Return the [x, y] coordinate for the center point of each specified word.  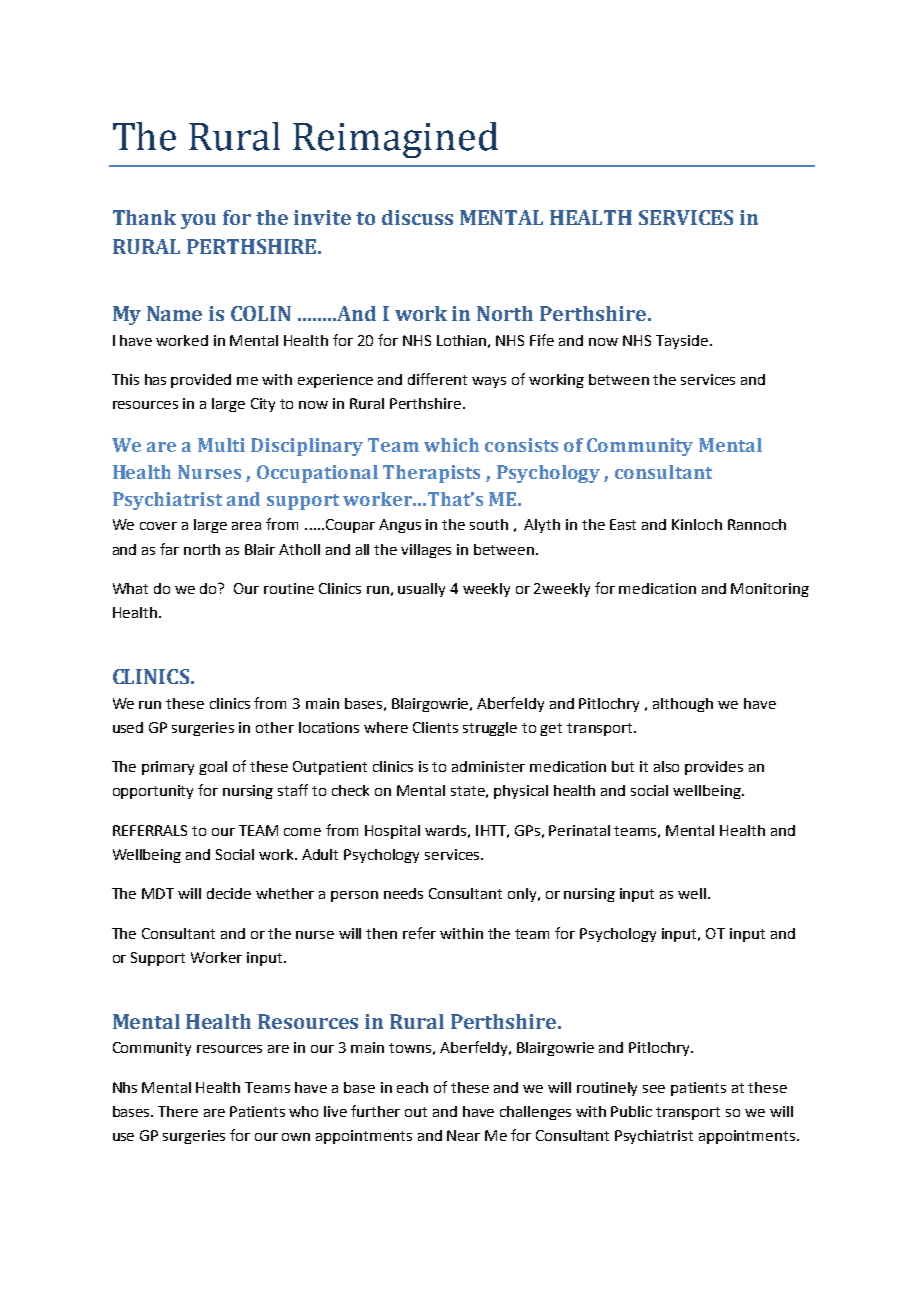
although [683, 705]
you [198, 221]
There [178, 1111]
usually [421, 590]
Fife [542, 340]
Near [463, 1135]
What [130, 588]
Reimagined [395, 140]
